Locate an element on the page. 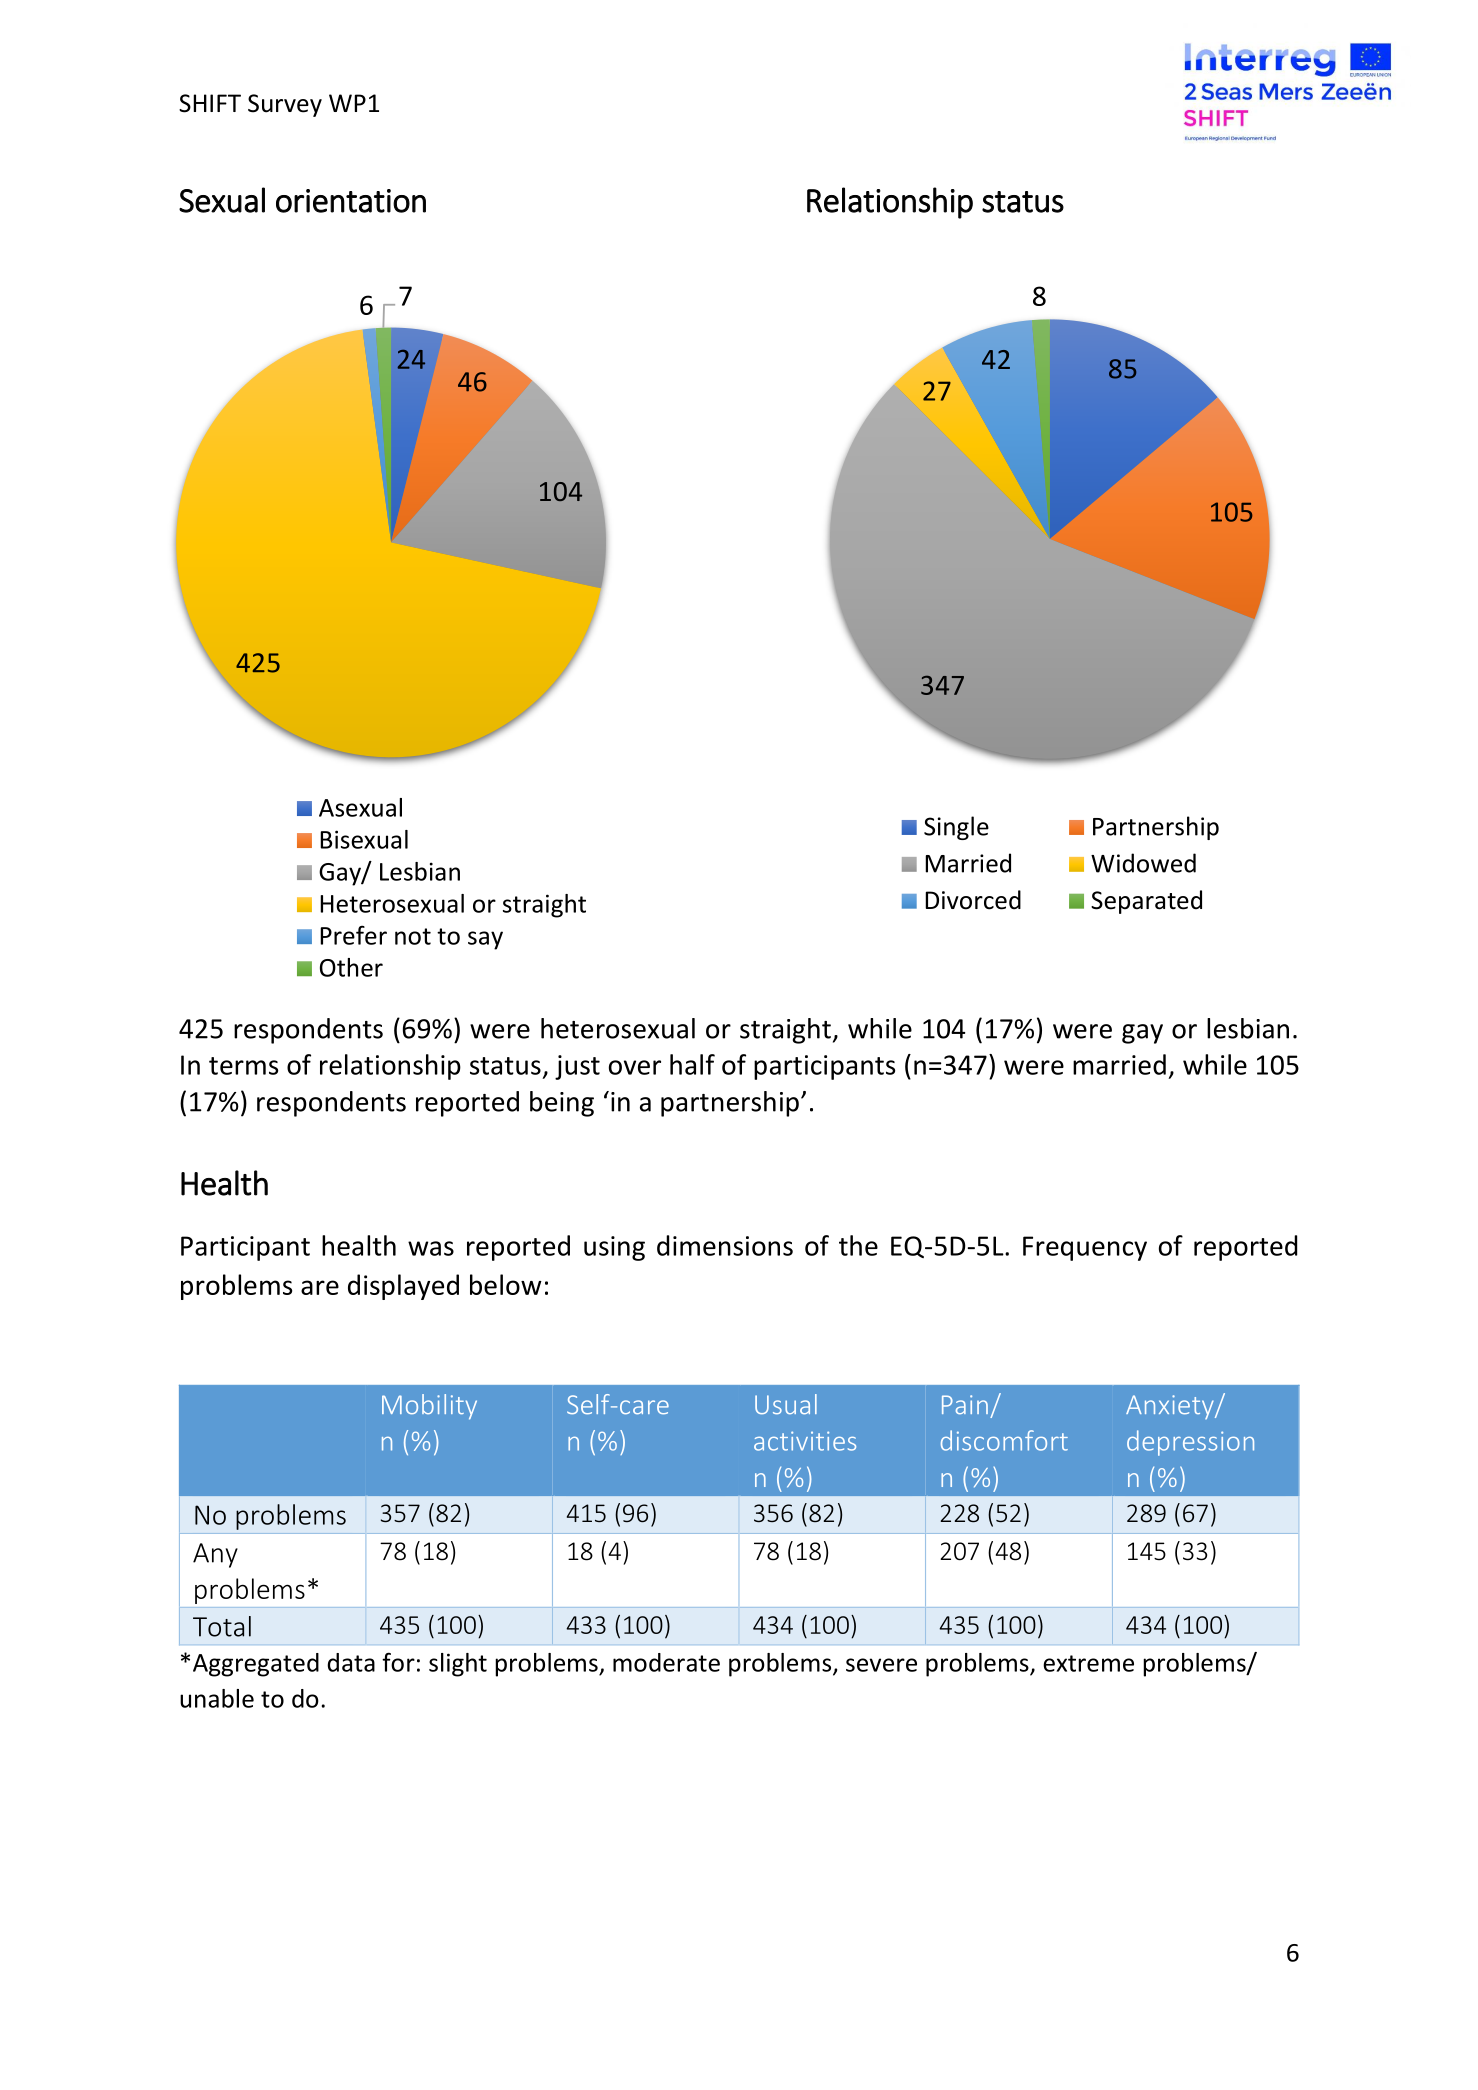  displayed is located at coordinates (403, 1287).
